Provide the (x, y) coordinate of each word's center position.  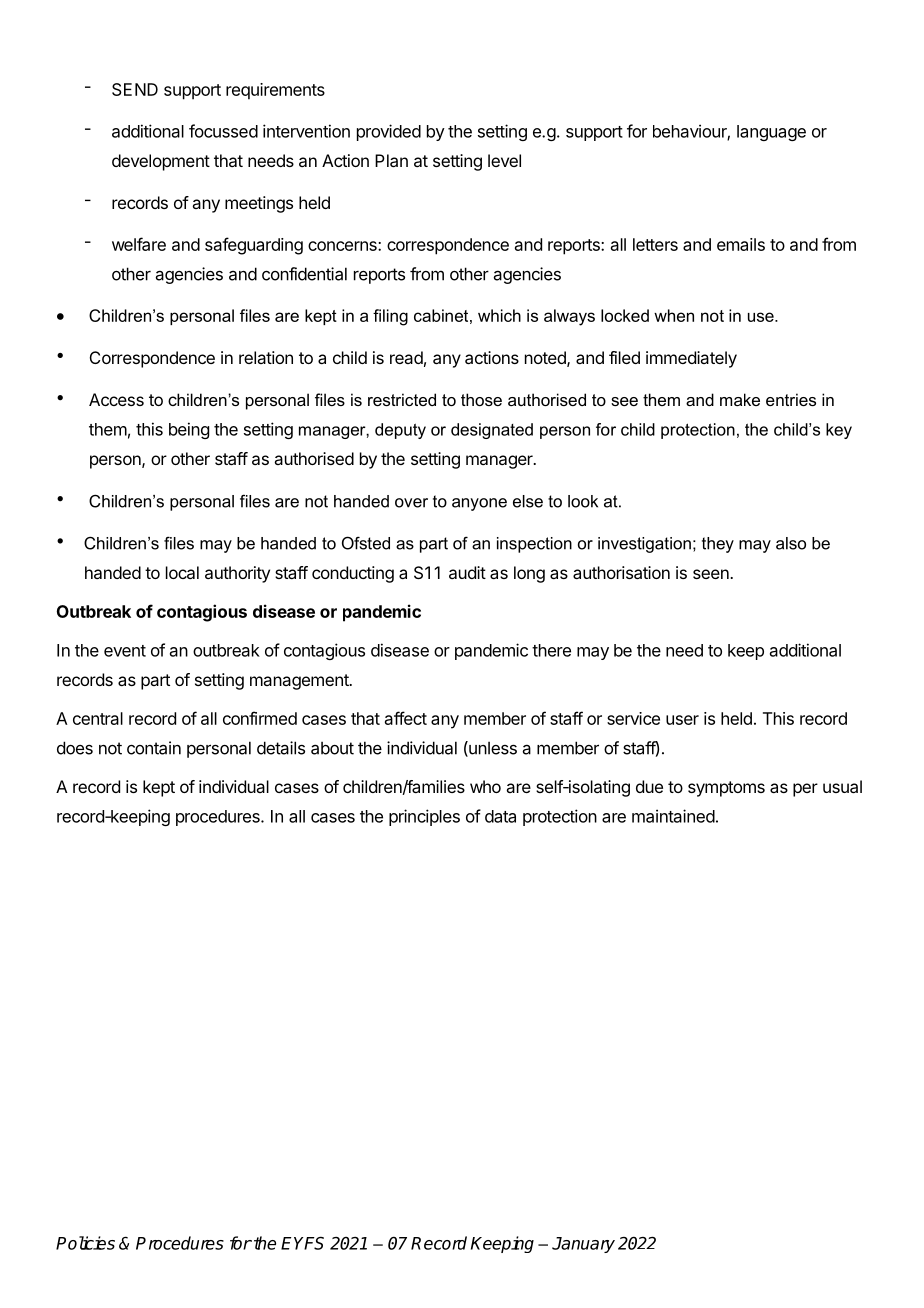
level (504, 160)
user (682, 720)
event (125, 651)
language (771, 133)
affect (406, 718)
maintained (673, 816)
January (583, 1245)
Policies (85, 1243)
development (161, 162)
